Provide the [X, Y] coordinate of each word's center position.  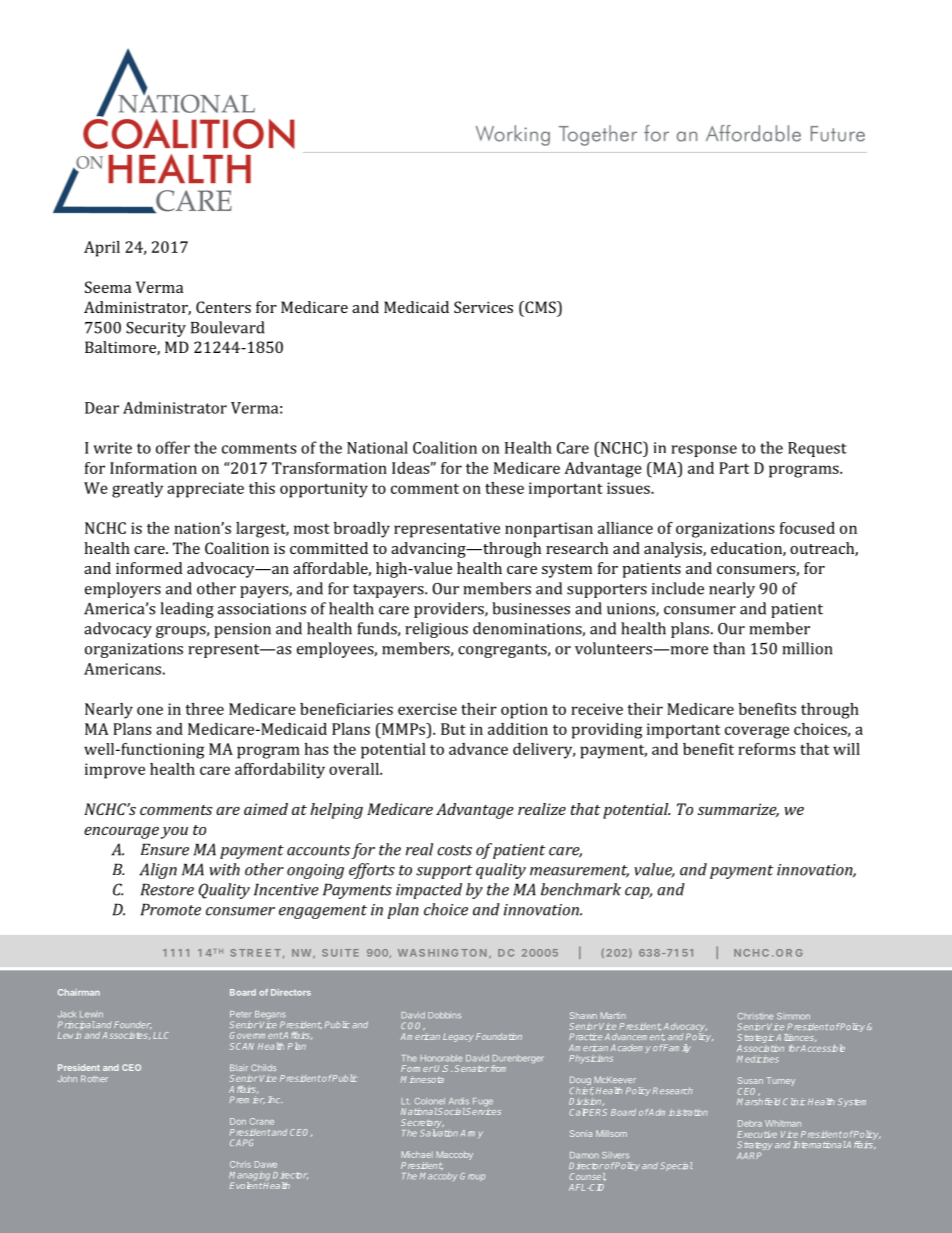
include [678, 588]
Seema [108, 287]
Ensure [165, 849]
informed [149, 568]
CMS [540, 307]
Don [238, 1121]
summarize [738, 810]
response [704, 451]
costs [454, 850]
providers [450, 610]
